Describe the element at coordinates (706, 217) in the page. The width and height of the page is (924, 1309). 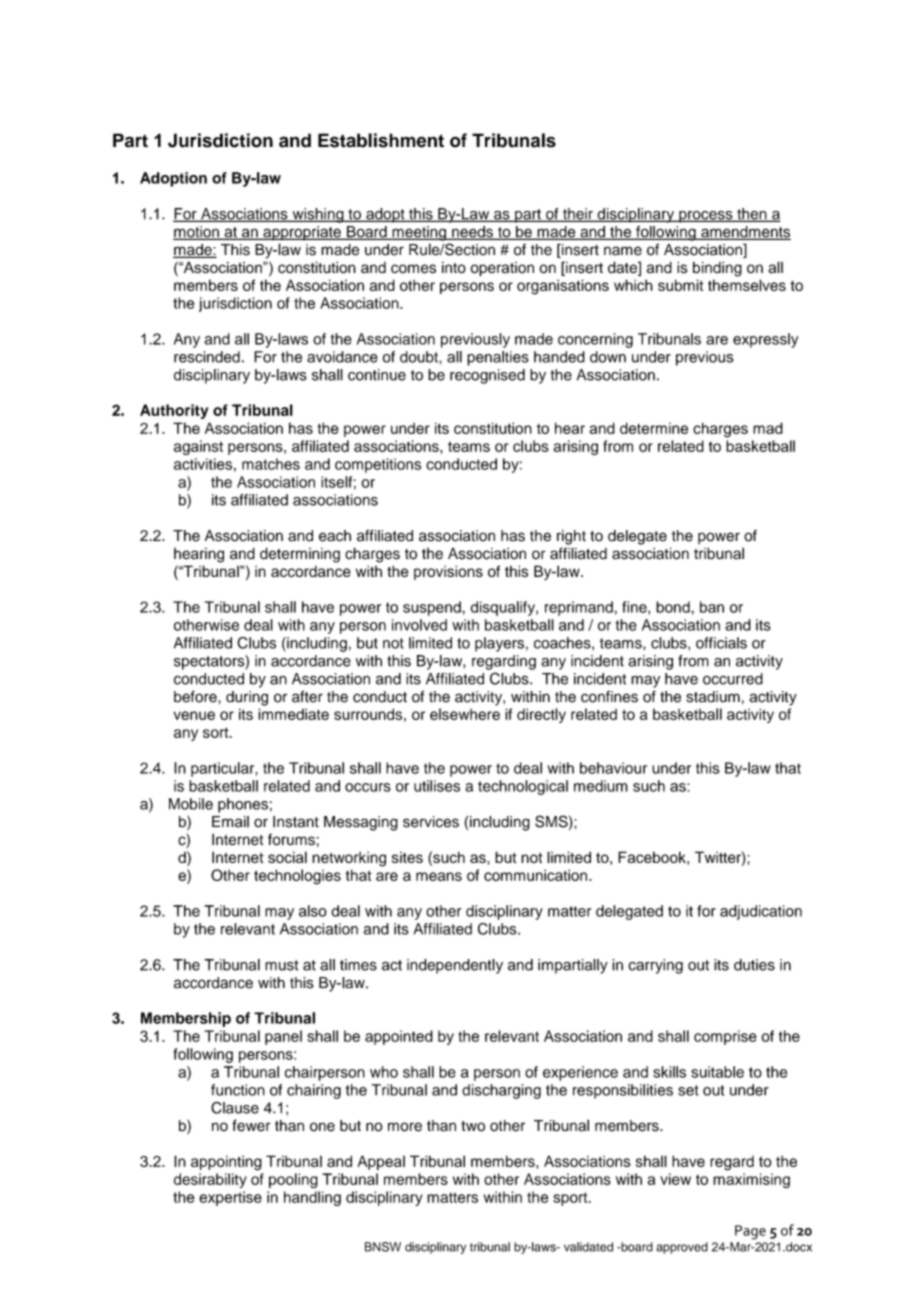
I see `process` at that location.
